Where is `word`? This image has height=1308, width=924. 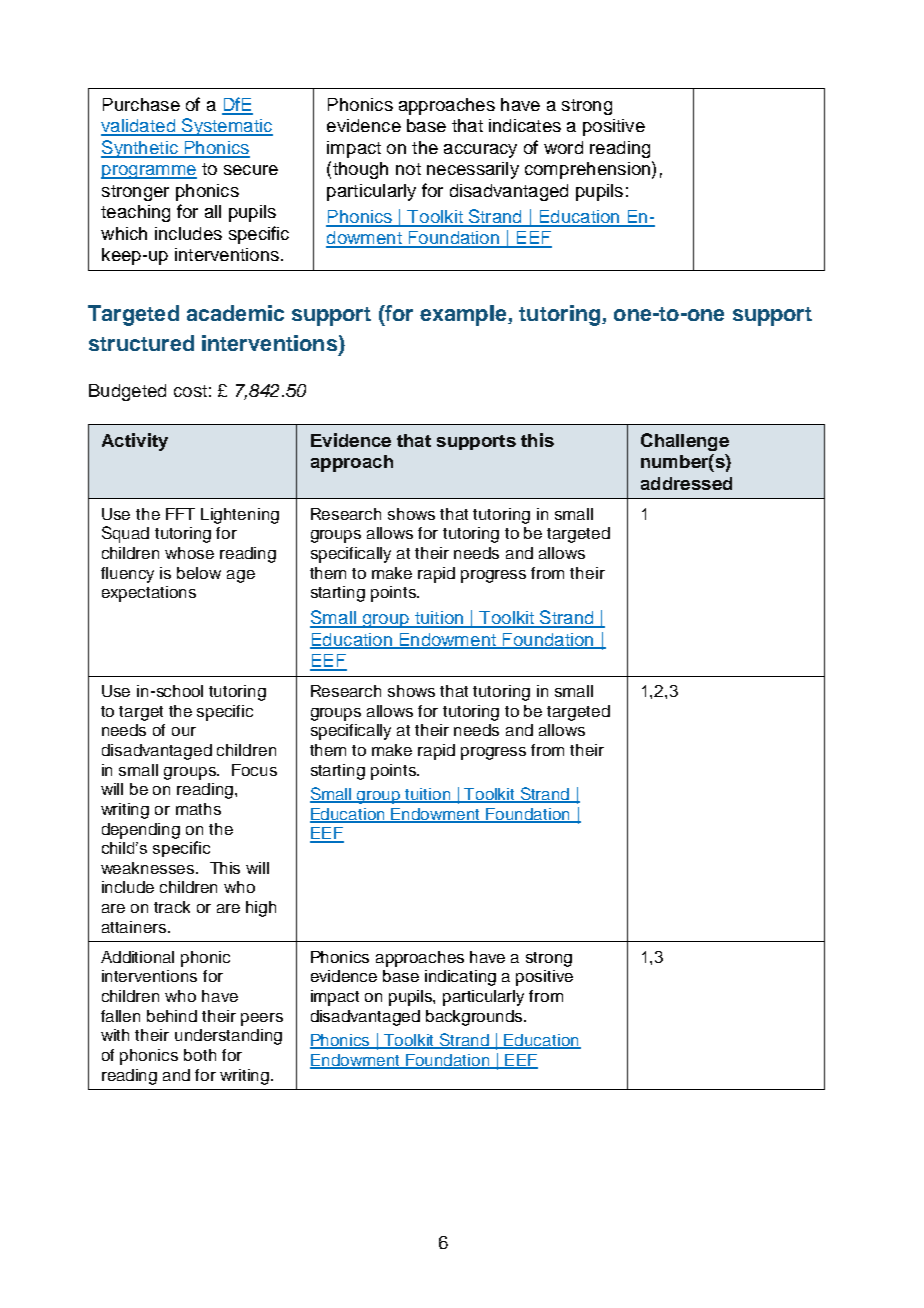 word is located at coordinates (563, 147).
